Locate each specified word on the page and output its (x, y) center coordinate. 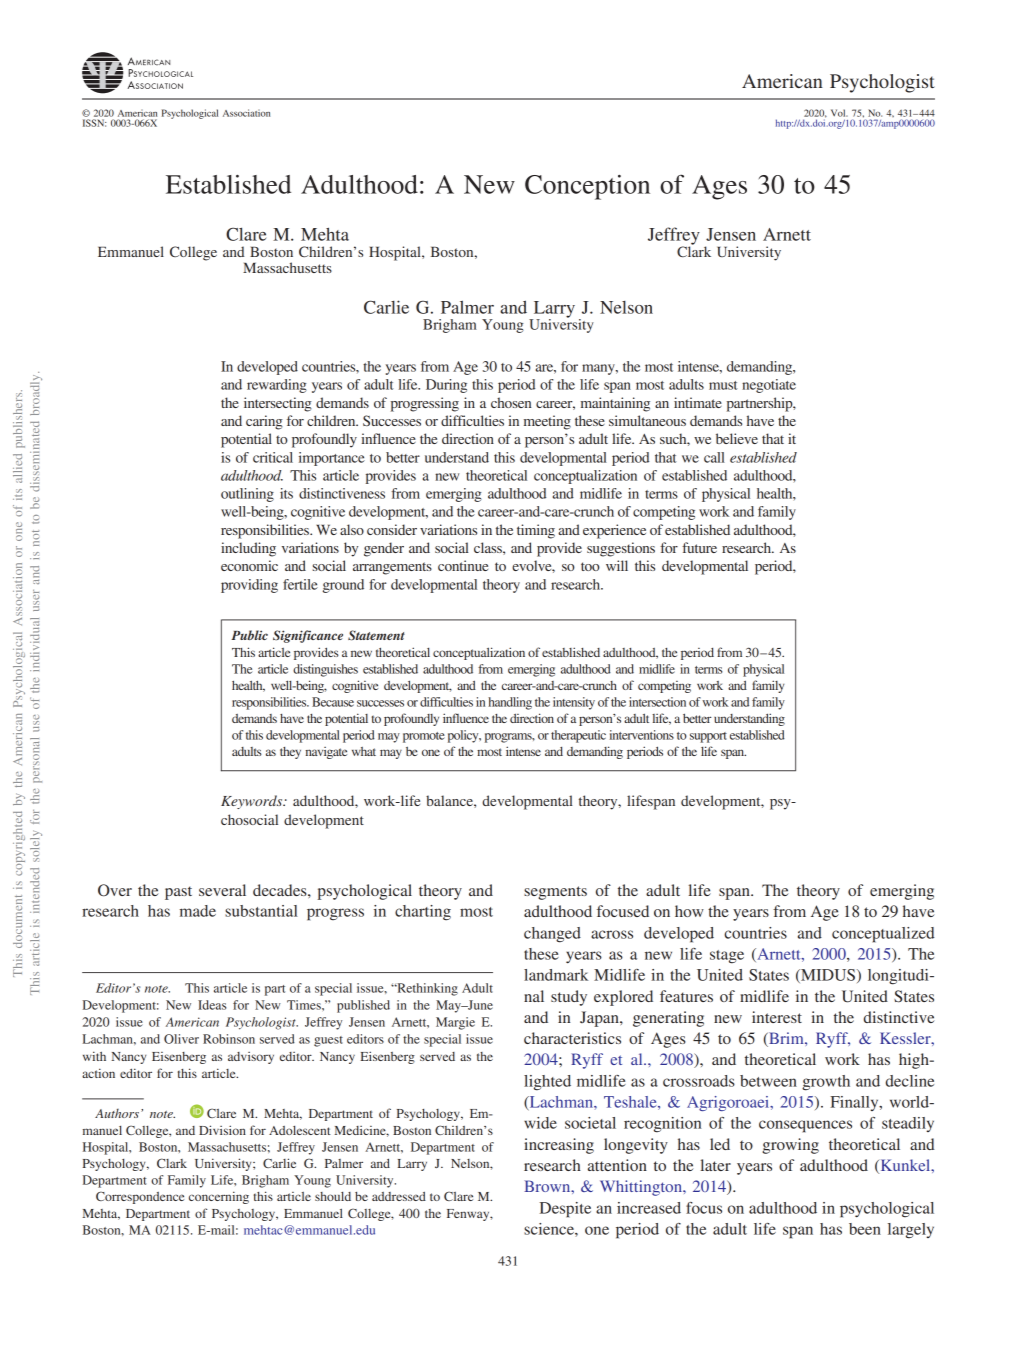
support (708, 737)
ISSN (94, 123)
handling (510, 703)
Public (249, 635)
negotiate (769, 386)
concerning (219, 1197)
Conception (587, 187)
